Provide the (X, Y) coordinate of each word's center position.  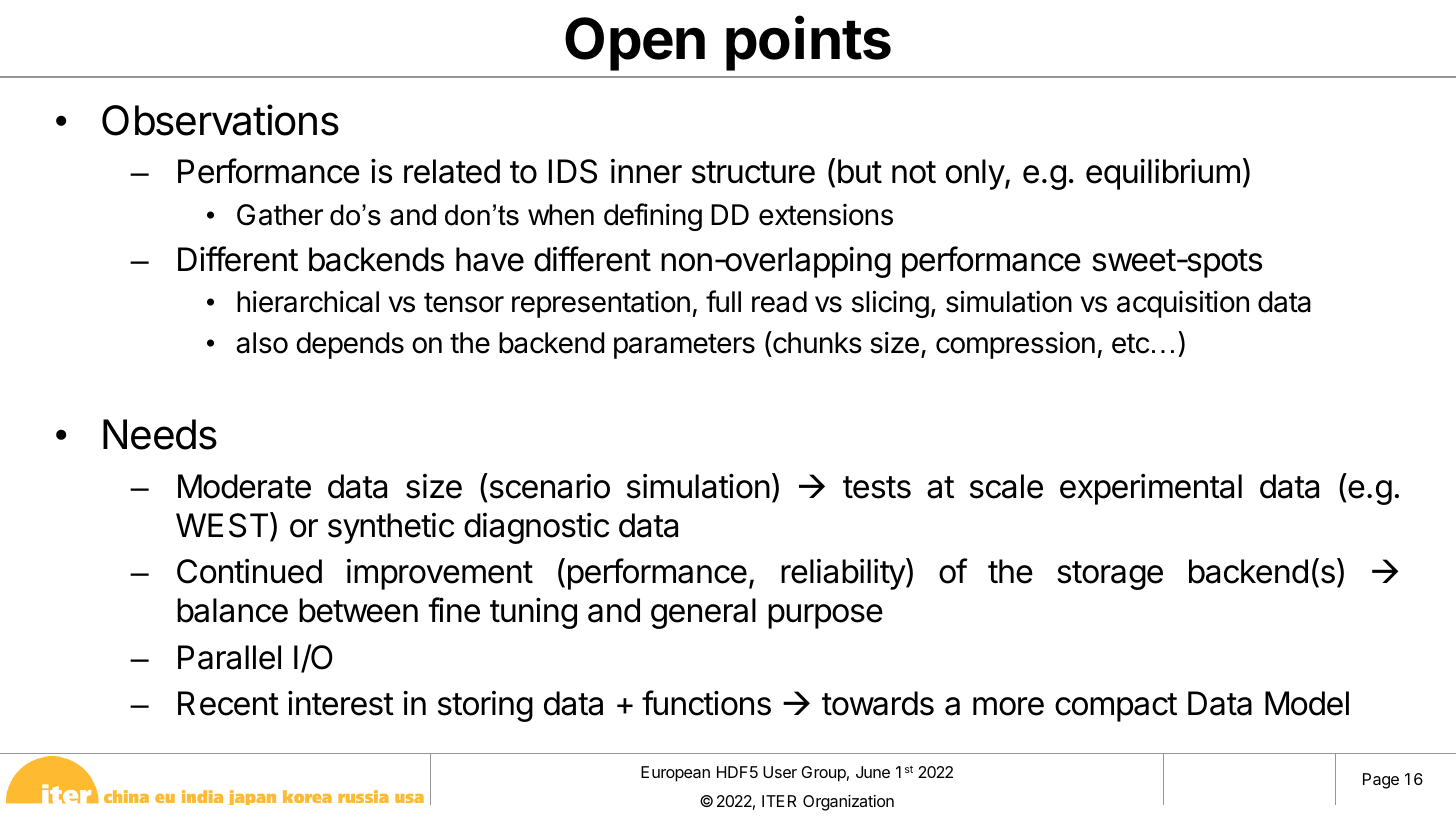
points (808, 43)
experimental (1151, 489)
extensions (826, 215)
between (358, 610)
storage (1110, 575)
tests (877, 487)
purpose (825, 616)
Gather (280, 215)
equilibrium (1163, 174)
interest (341, 703)
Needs (160, 434)
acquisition (1183, 304)
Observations (220, 120)
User (780, 772)
